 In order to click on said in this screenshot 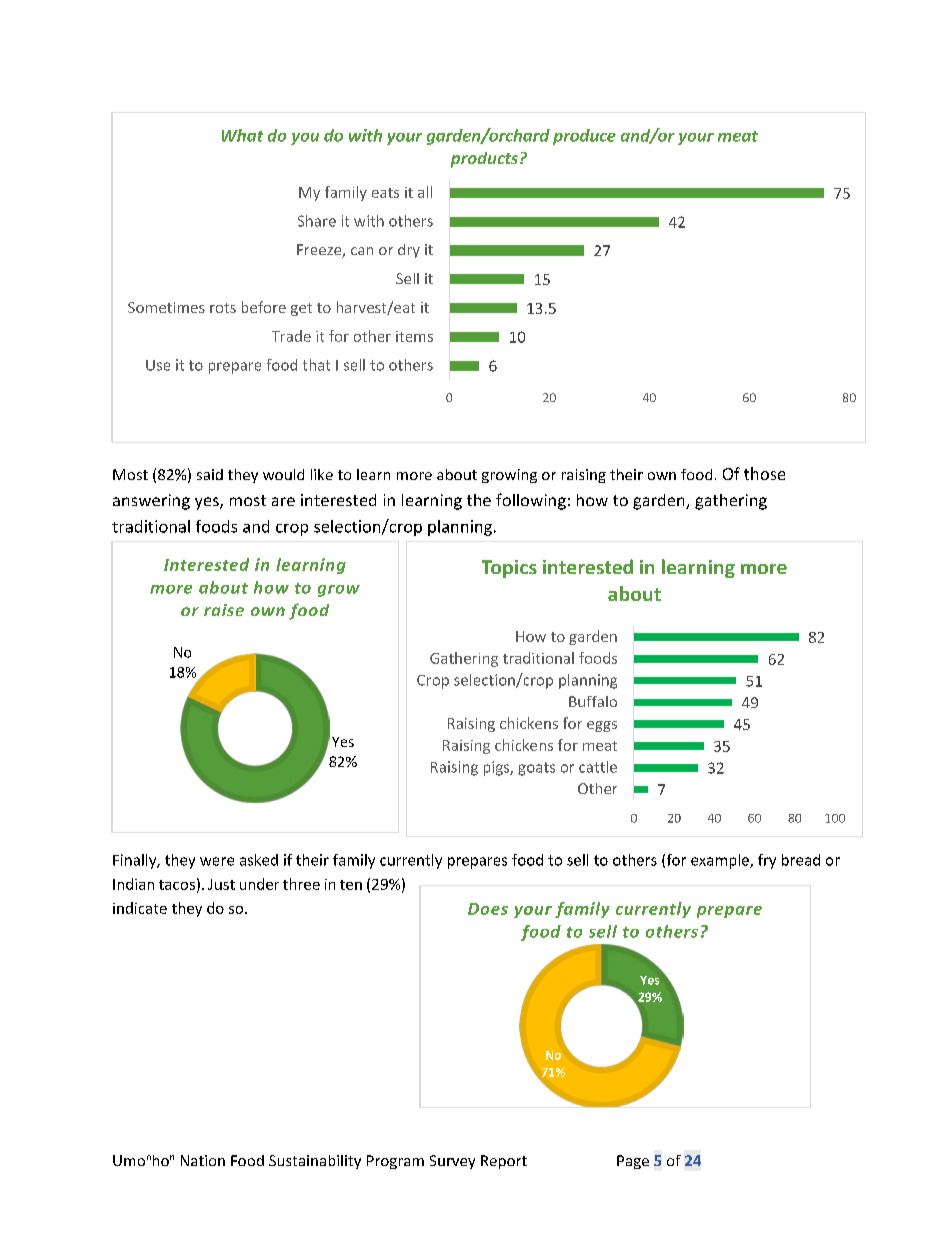, I will do `click(210, 474)`.
